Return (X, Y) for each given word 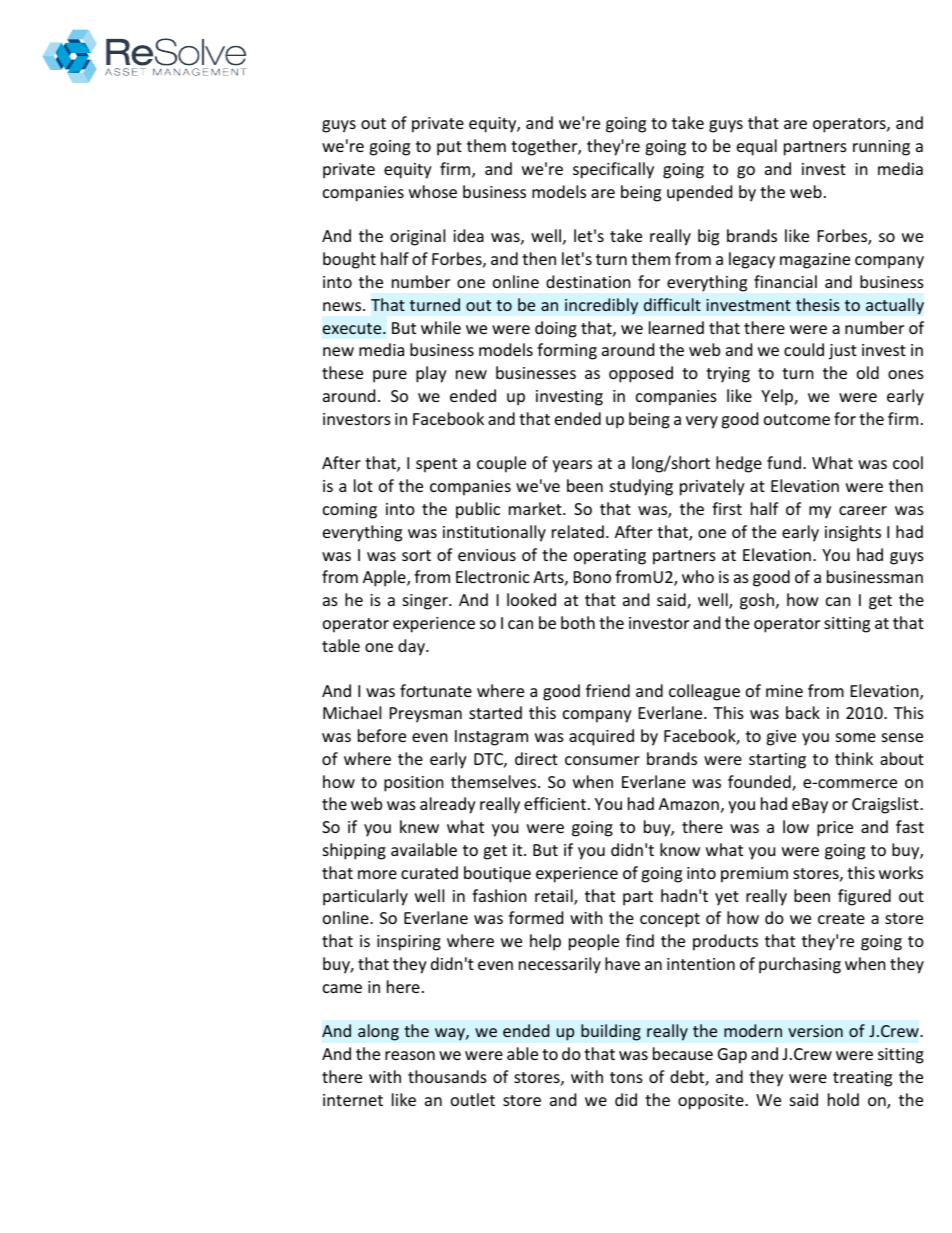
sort (416, 555)
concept (670, 920)
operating (610, 557)
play (431, 374)
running (881, 148)
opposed (641, 374)
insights (853, 533)
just (843, 352)
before (382, 735)
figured (864, 897)
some (856, 737)
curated (429, 872)
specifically (613, 170)
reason (410, 1055)
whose (433, 191)
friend (608, 690)
